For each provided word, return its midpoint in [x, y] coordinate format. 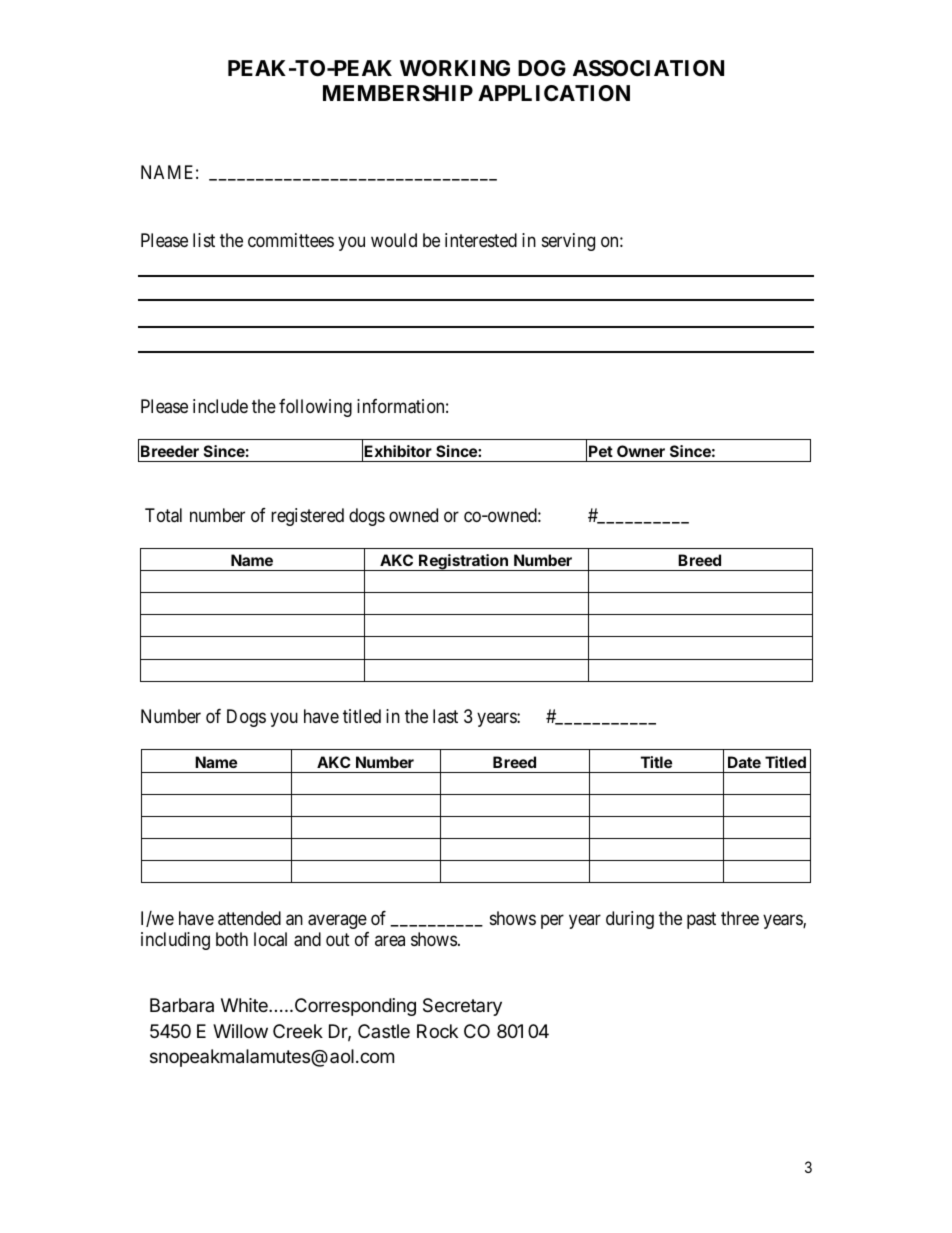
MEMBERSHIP [398, 93]
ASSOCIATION [648, 68]
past [701, 920]
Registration [463, 562]
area [390, 941]
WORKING [455, 68]
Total [163, 515]
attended [249, 918]
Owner [641, 451]
